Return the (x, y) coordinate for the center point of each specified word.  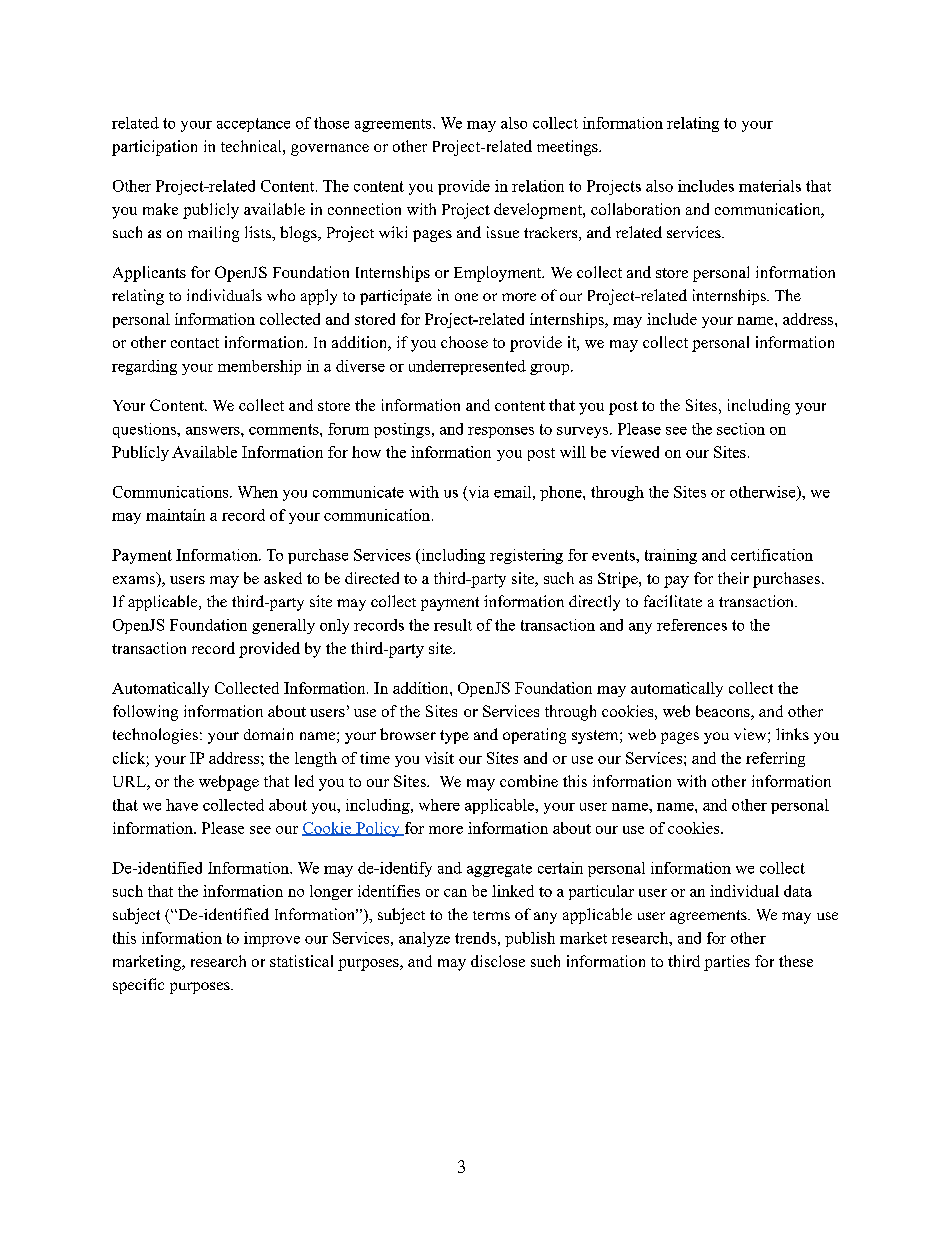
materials (770, 186)
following (145, 713)
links (792, 734)
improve (272, 939)
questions (145, 430)
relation (538, 186)
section (741, 429)
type (454, 737)
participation (154, 148)
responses (501, 432)
